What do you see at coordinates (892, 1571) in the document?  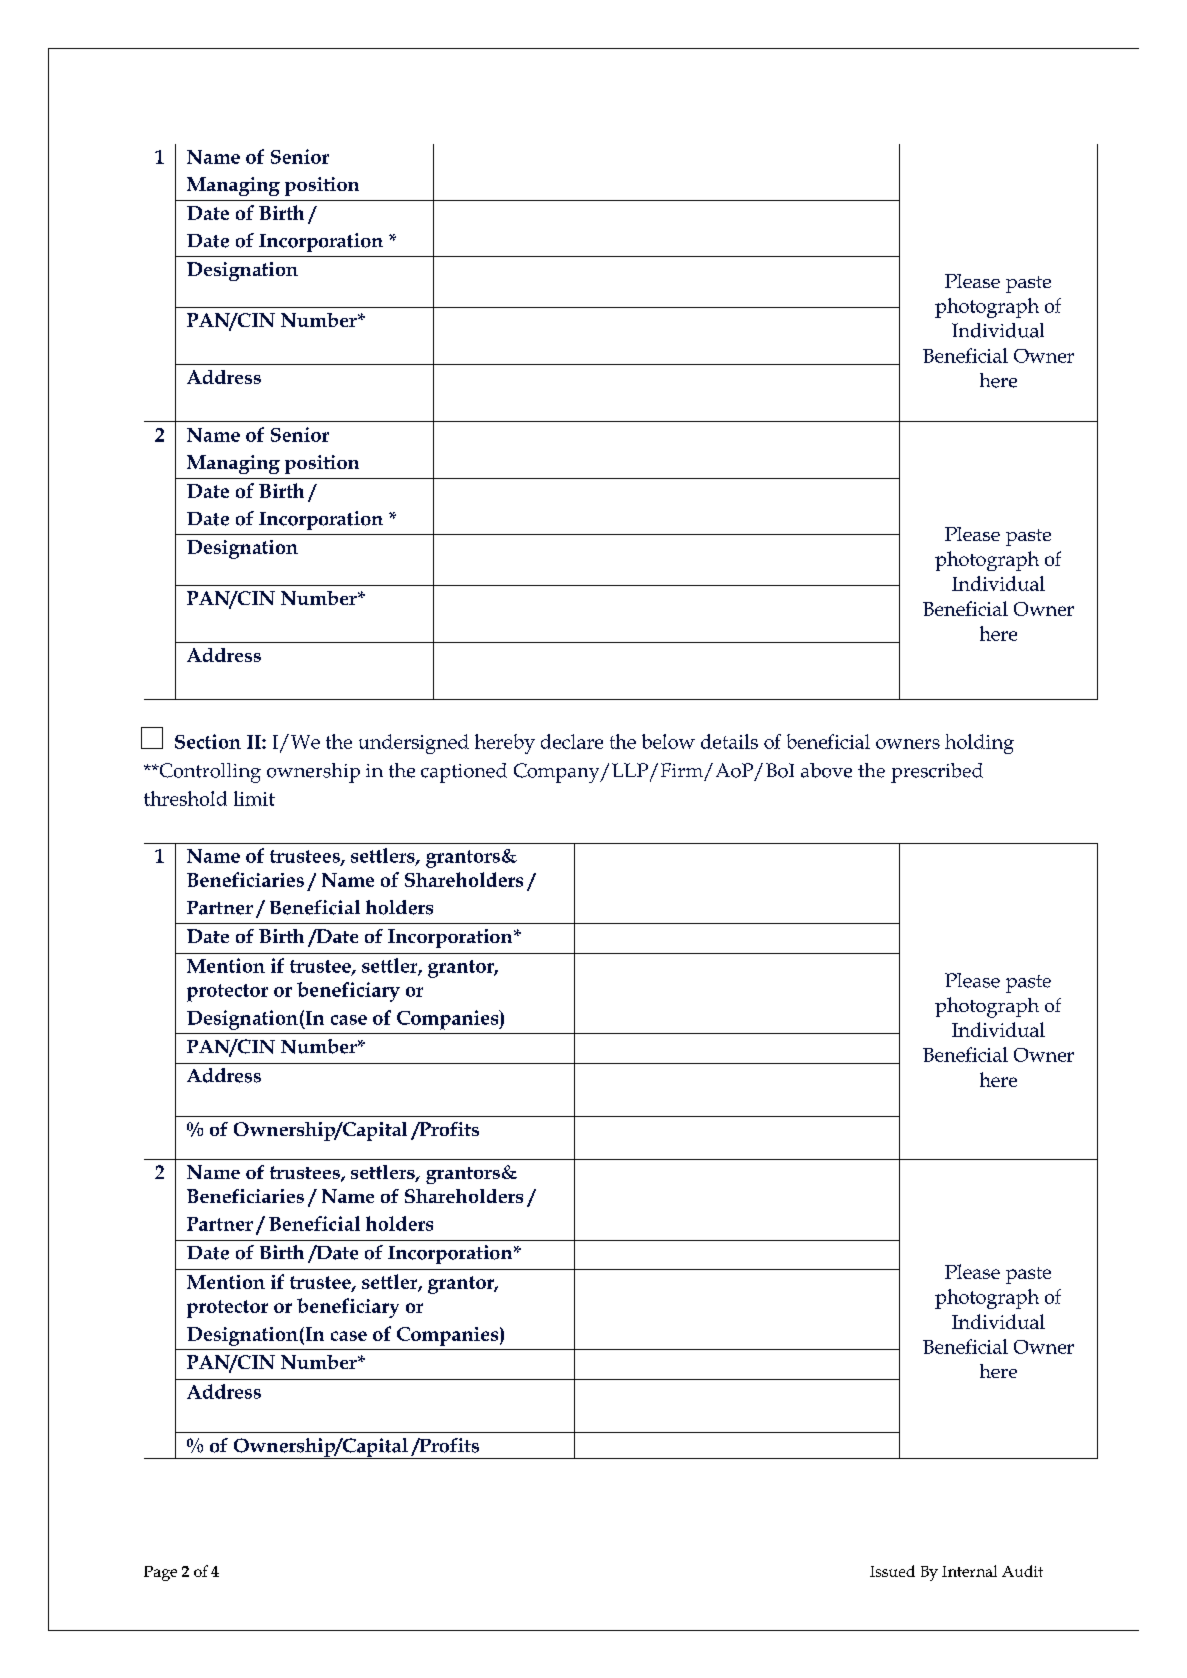 I see `Issued` at bounding box center [892, 1571].
